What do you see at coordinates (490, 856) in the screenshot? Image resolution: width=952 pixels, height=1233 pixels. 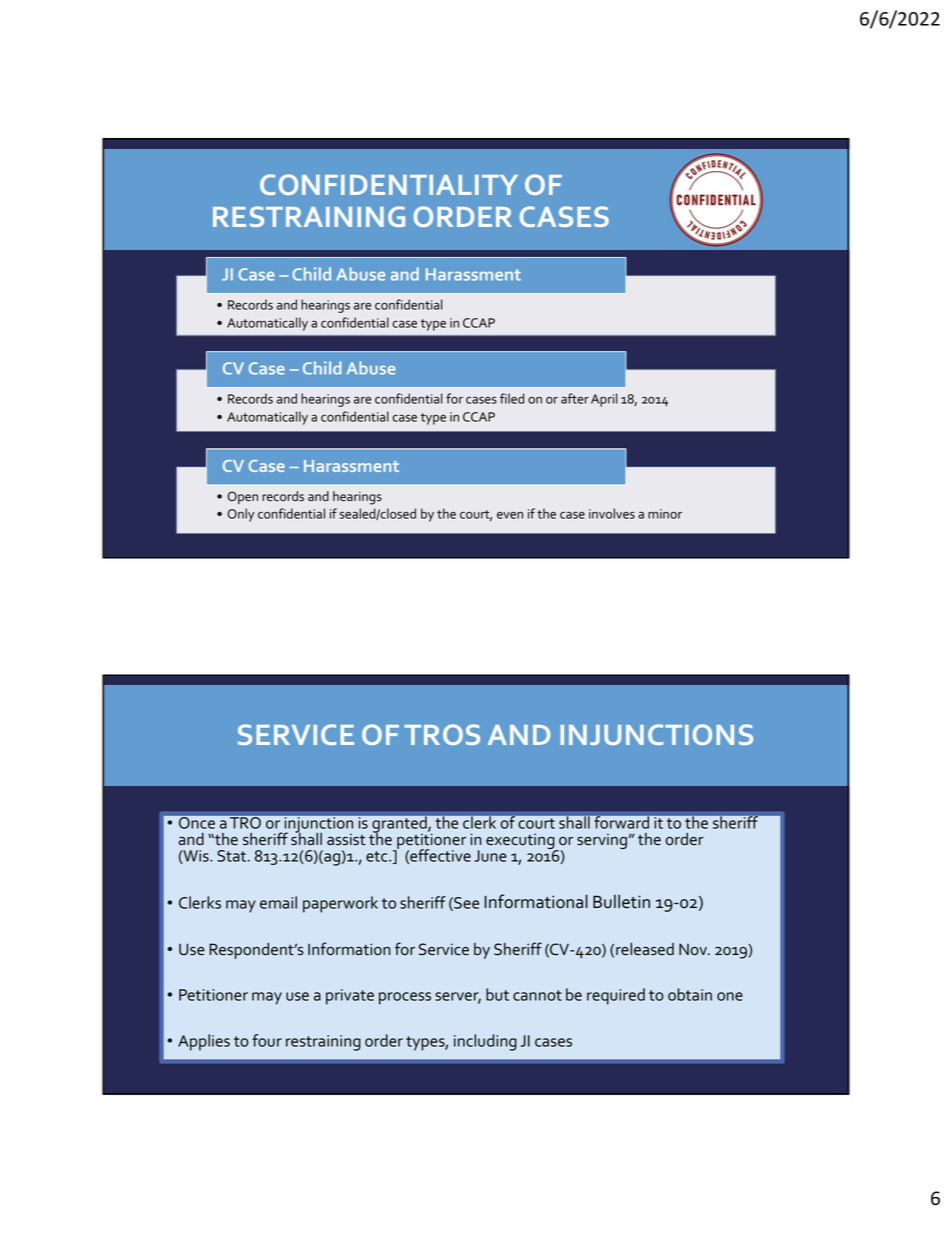 I see `June` at bounding box center [490, 856].
